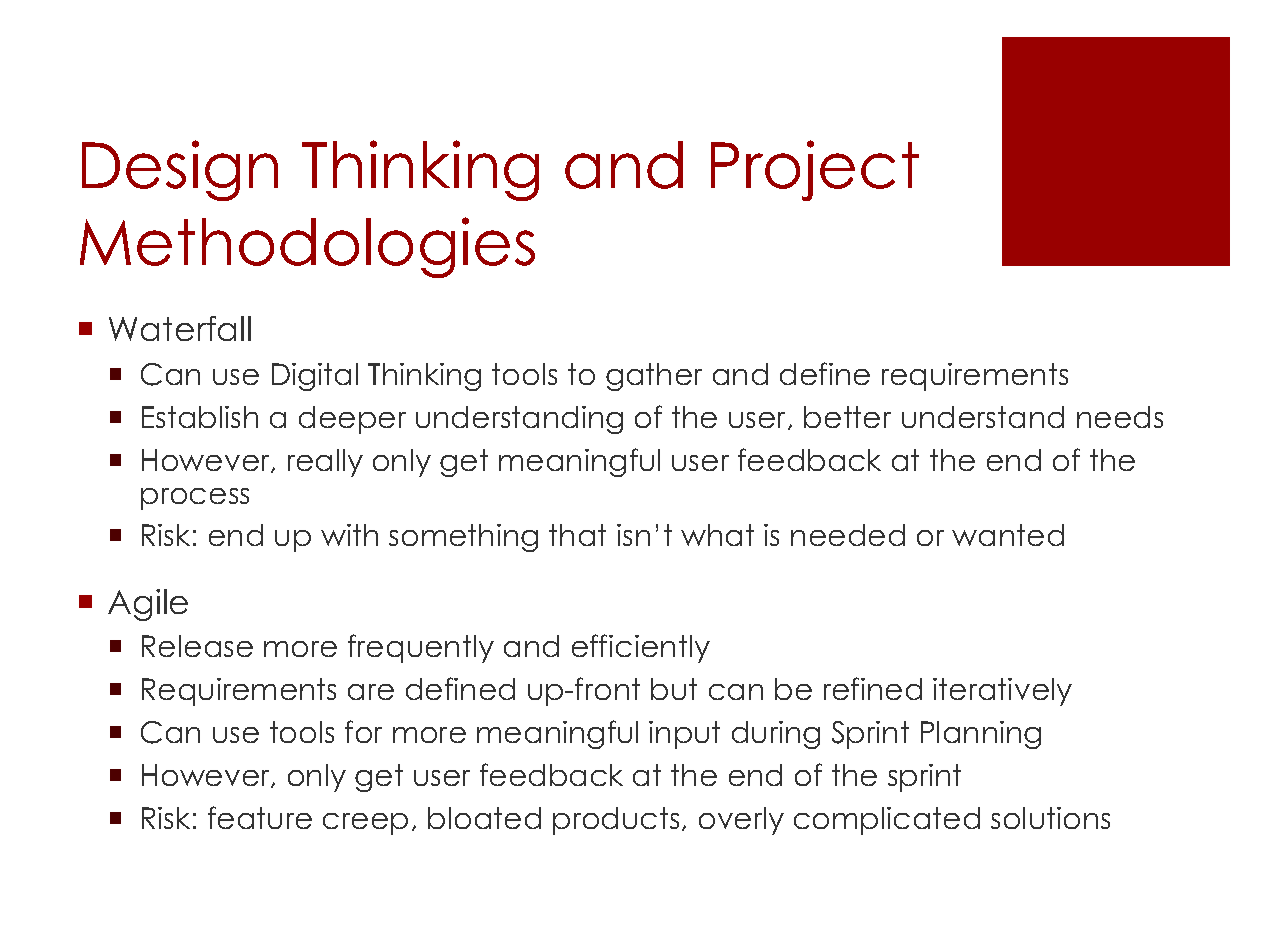 The height and width of the page is (952, 1270). Describe the element at coordinates (815, 170) in the page. I see `Project` at that location.
